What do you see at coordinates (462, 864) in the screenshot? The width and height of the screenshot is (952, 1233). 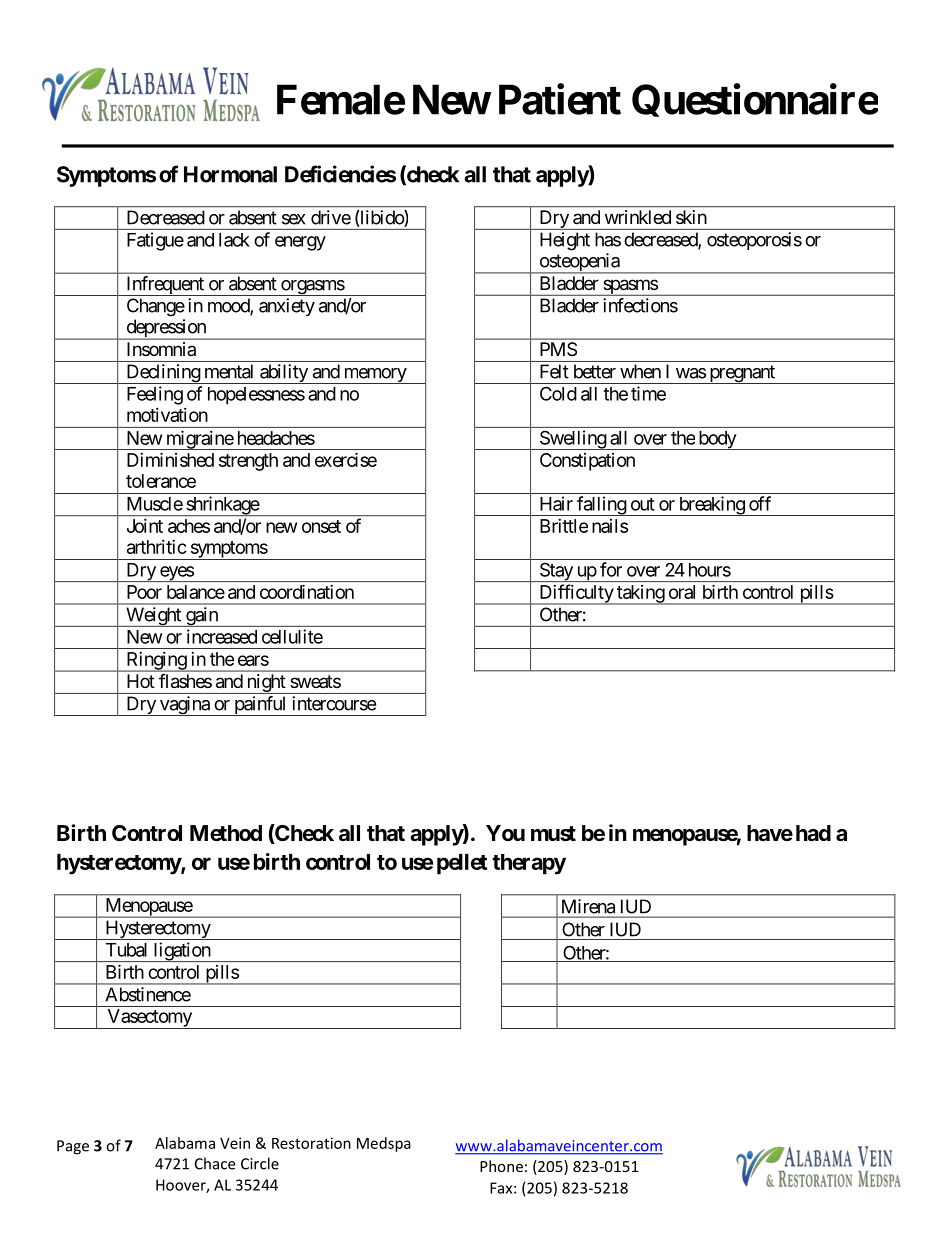 I see `pellet` at bounding box center [462, 864].
